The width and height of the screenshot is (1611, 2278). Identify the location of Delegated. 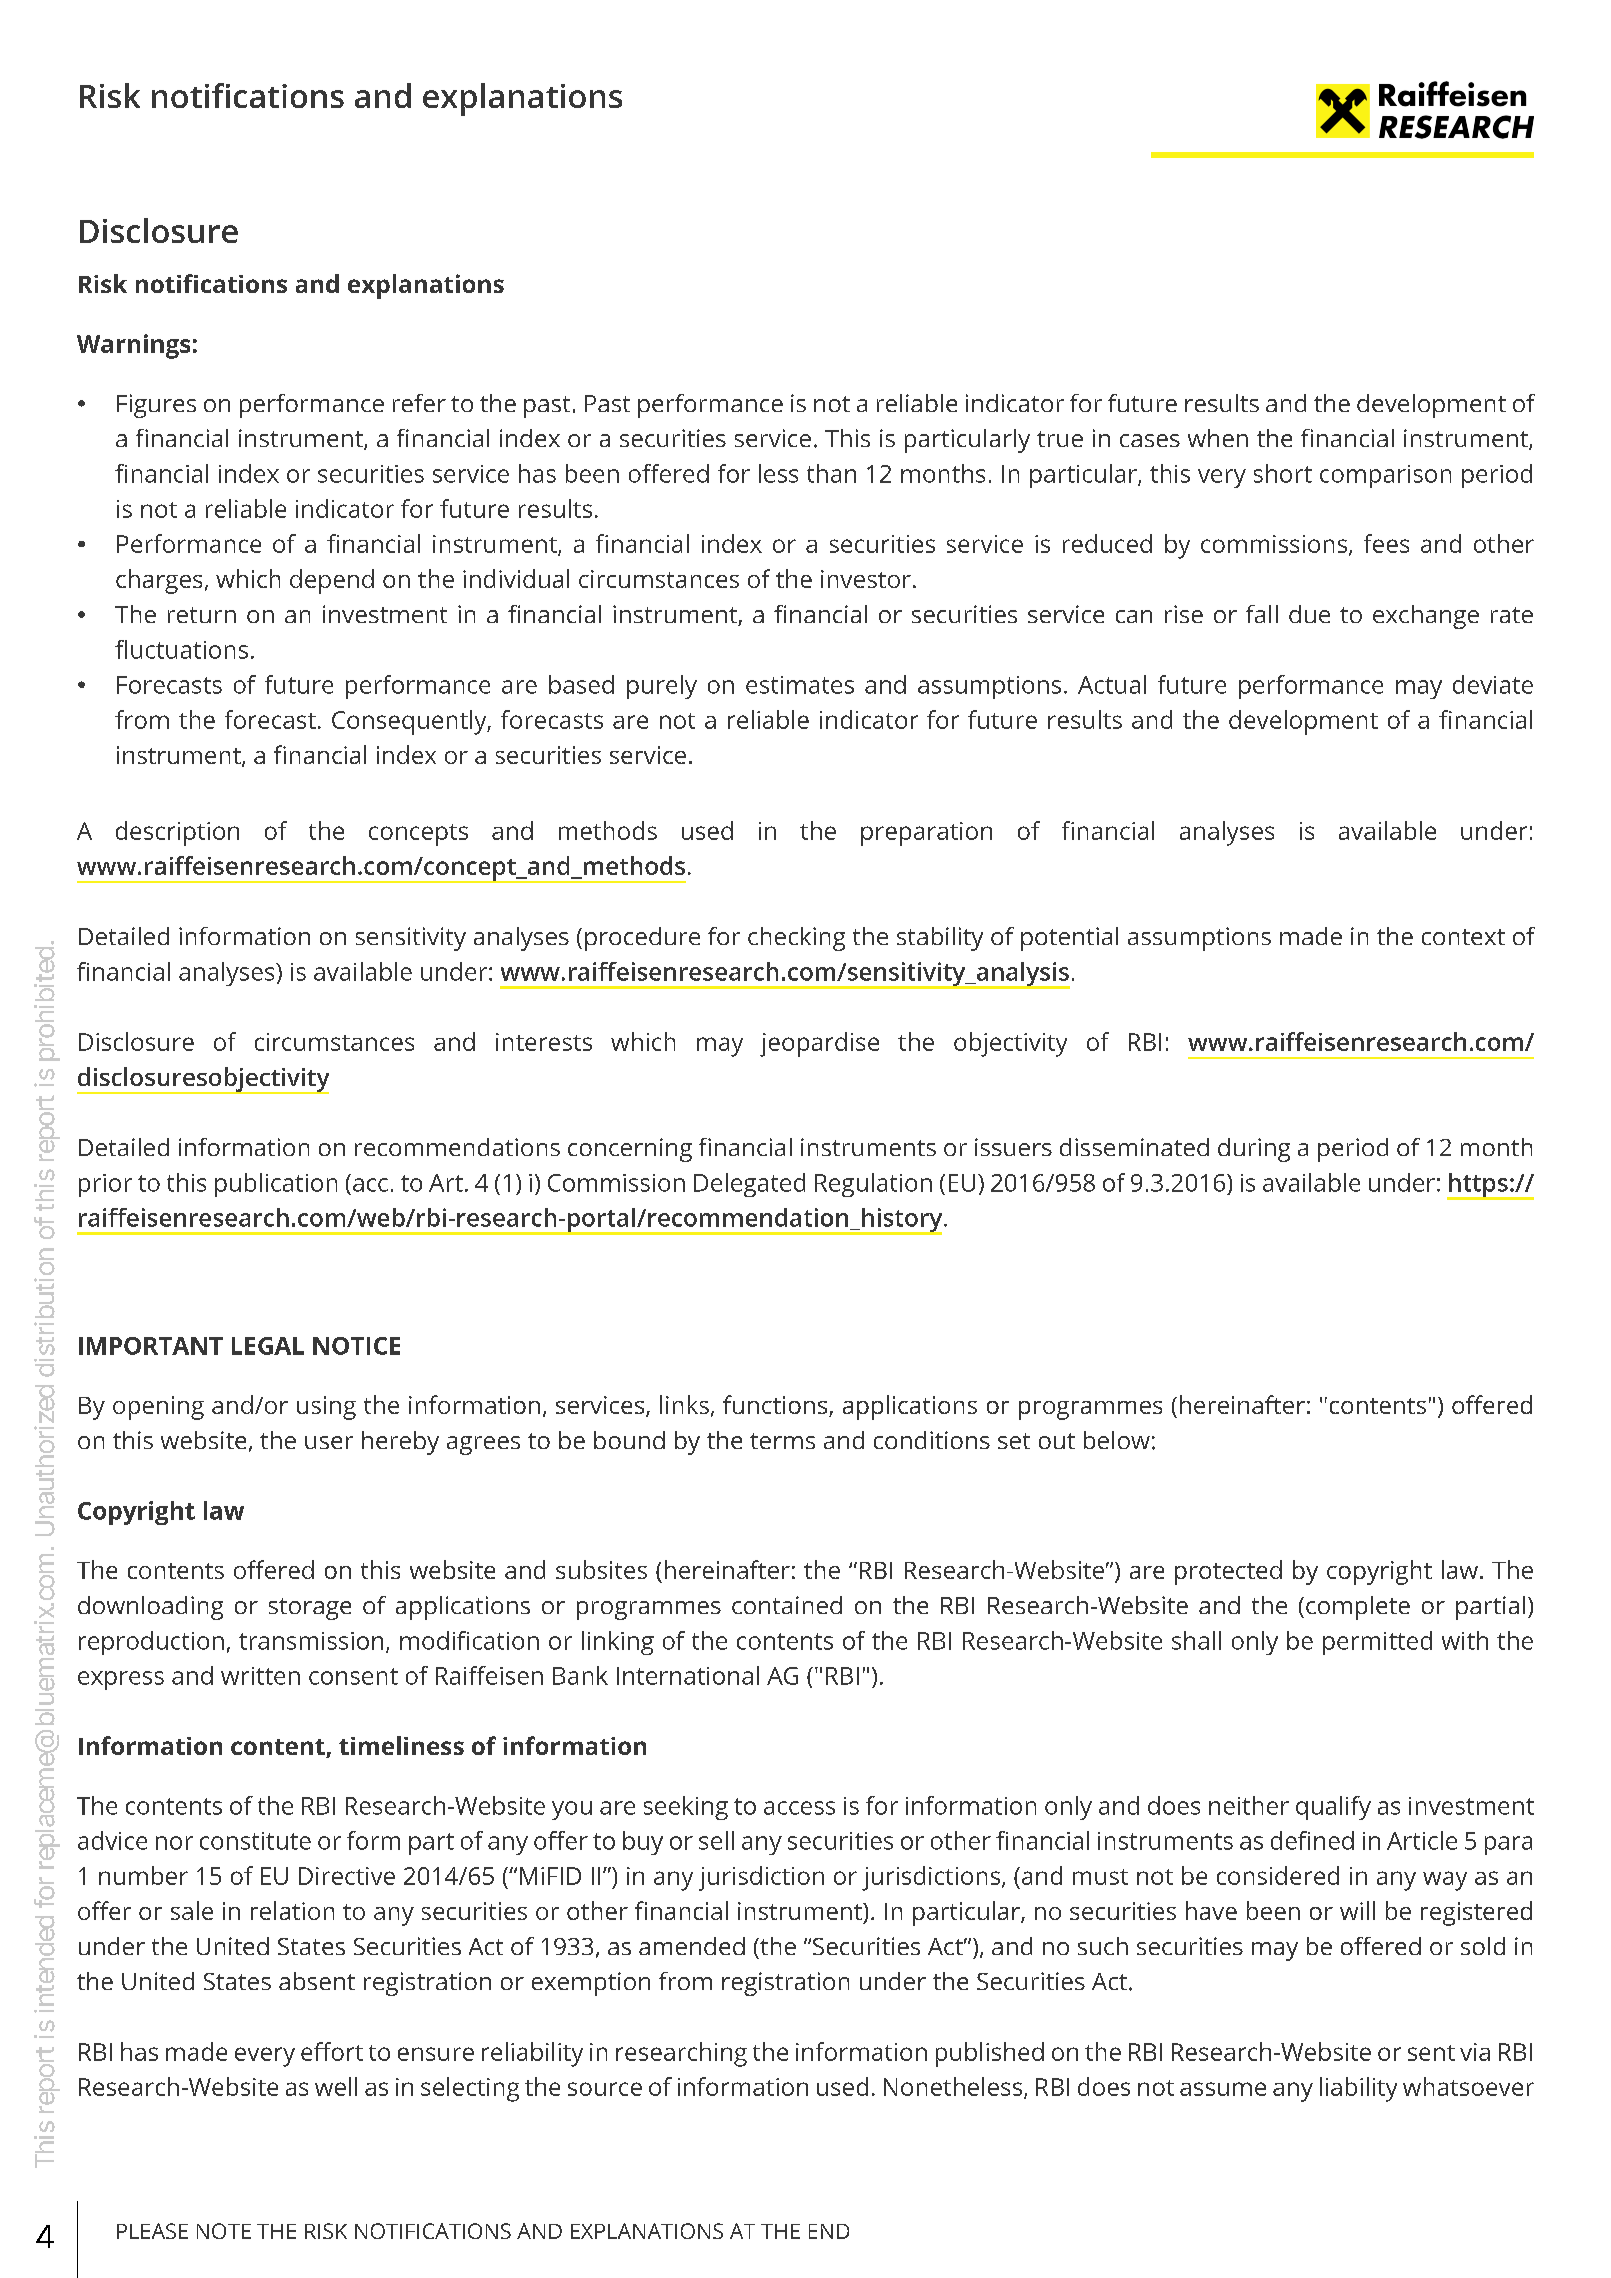
(749, 1185).
